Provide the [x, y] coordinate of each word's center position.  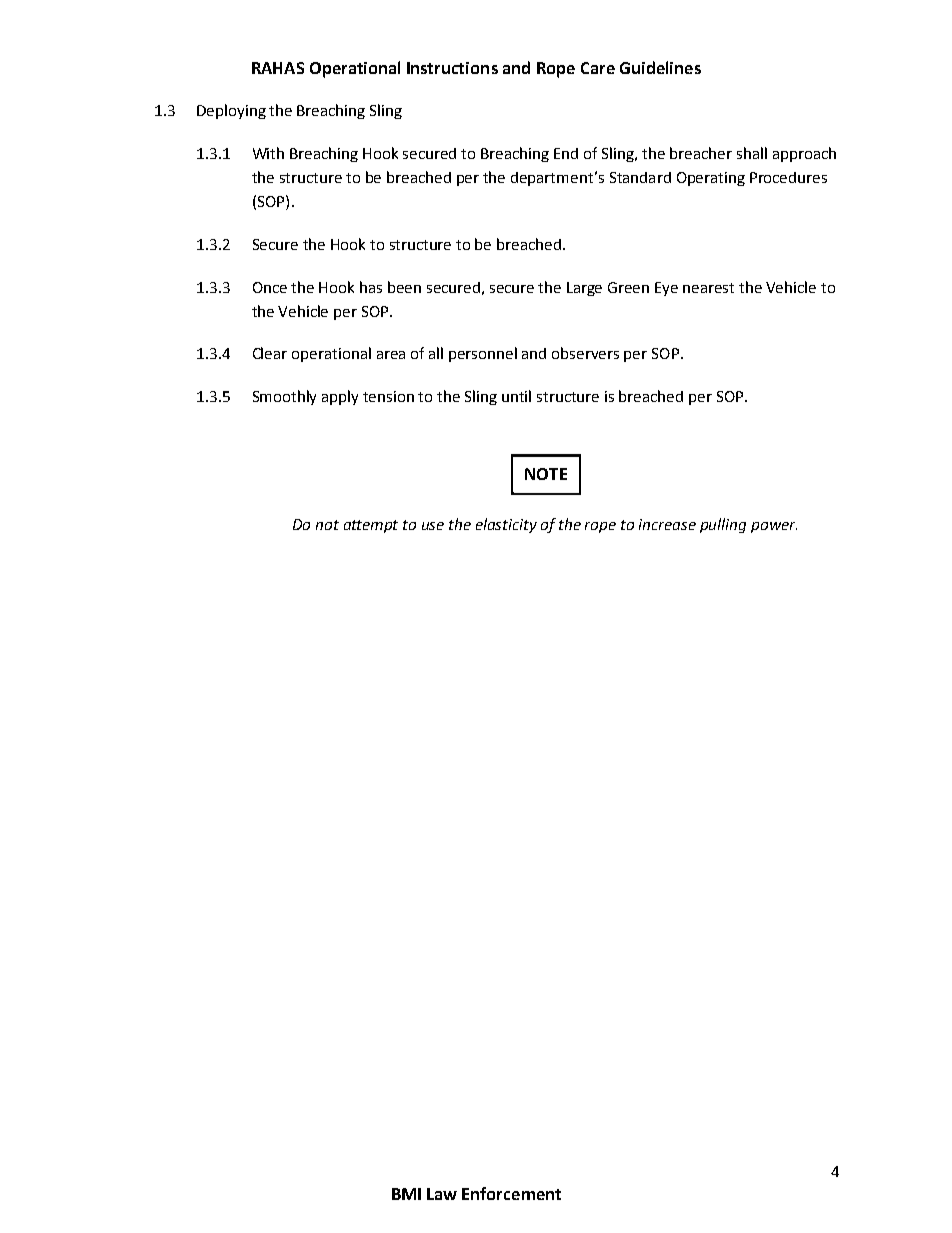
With [268, 153]
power [774, 527]
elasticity [506, 525]
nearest [708, 288]
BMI [406, 1194]
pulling [723, 525]
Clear [270, 353]
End [566, 153]
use [433, 526]
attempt [371, 526]
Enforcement [511, 1193]
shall [752, 153]
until [516, 396]
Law [442, 1194]
